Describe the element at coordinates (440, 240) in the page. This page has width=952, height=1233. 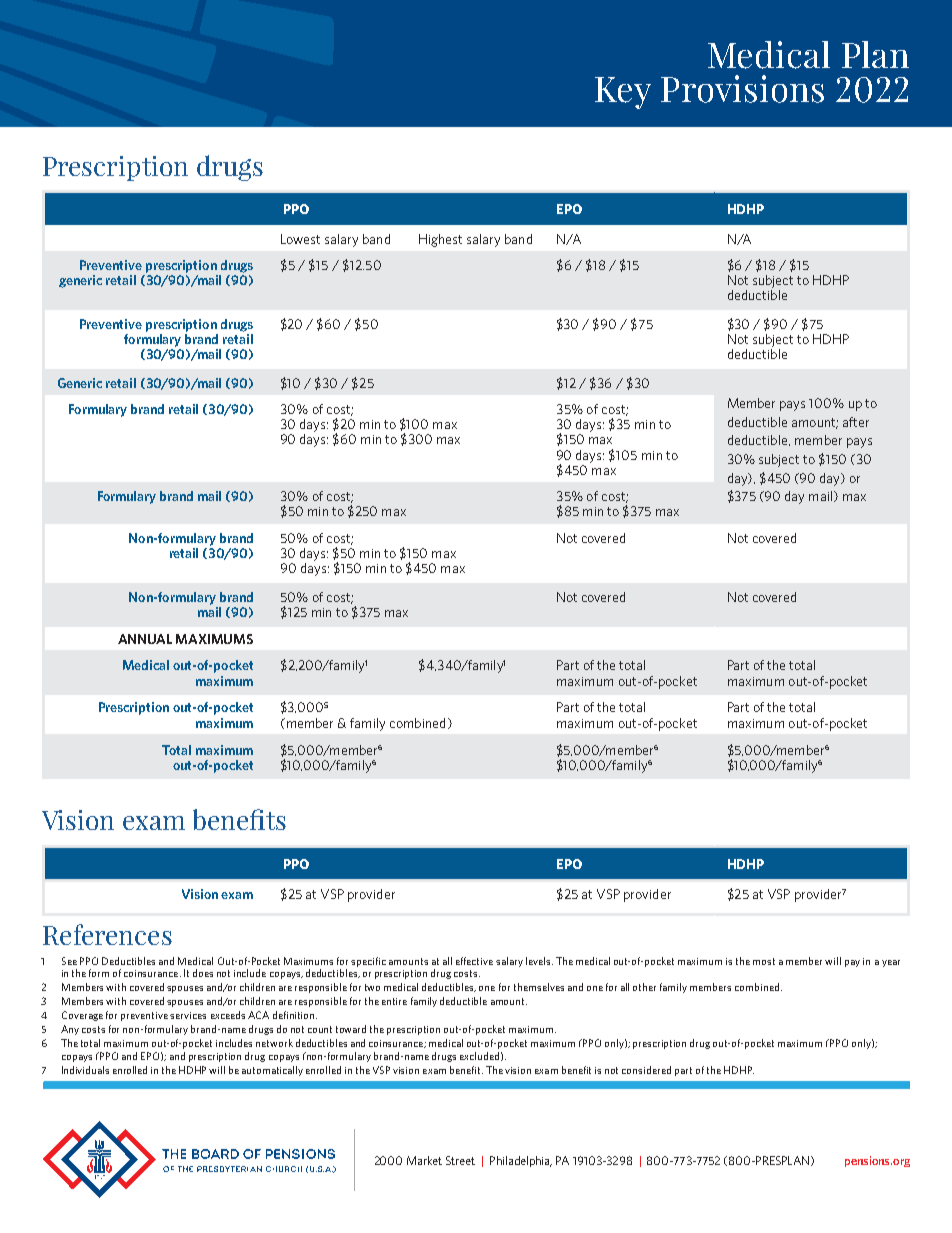
I see `Highest` at that location.
